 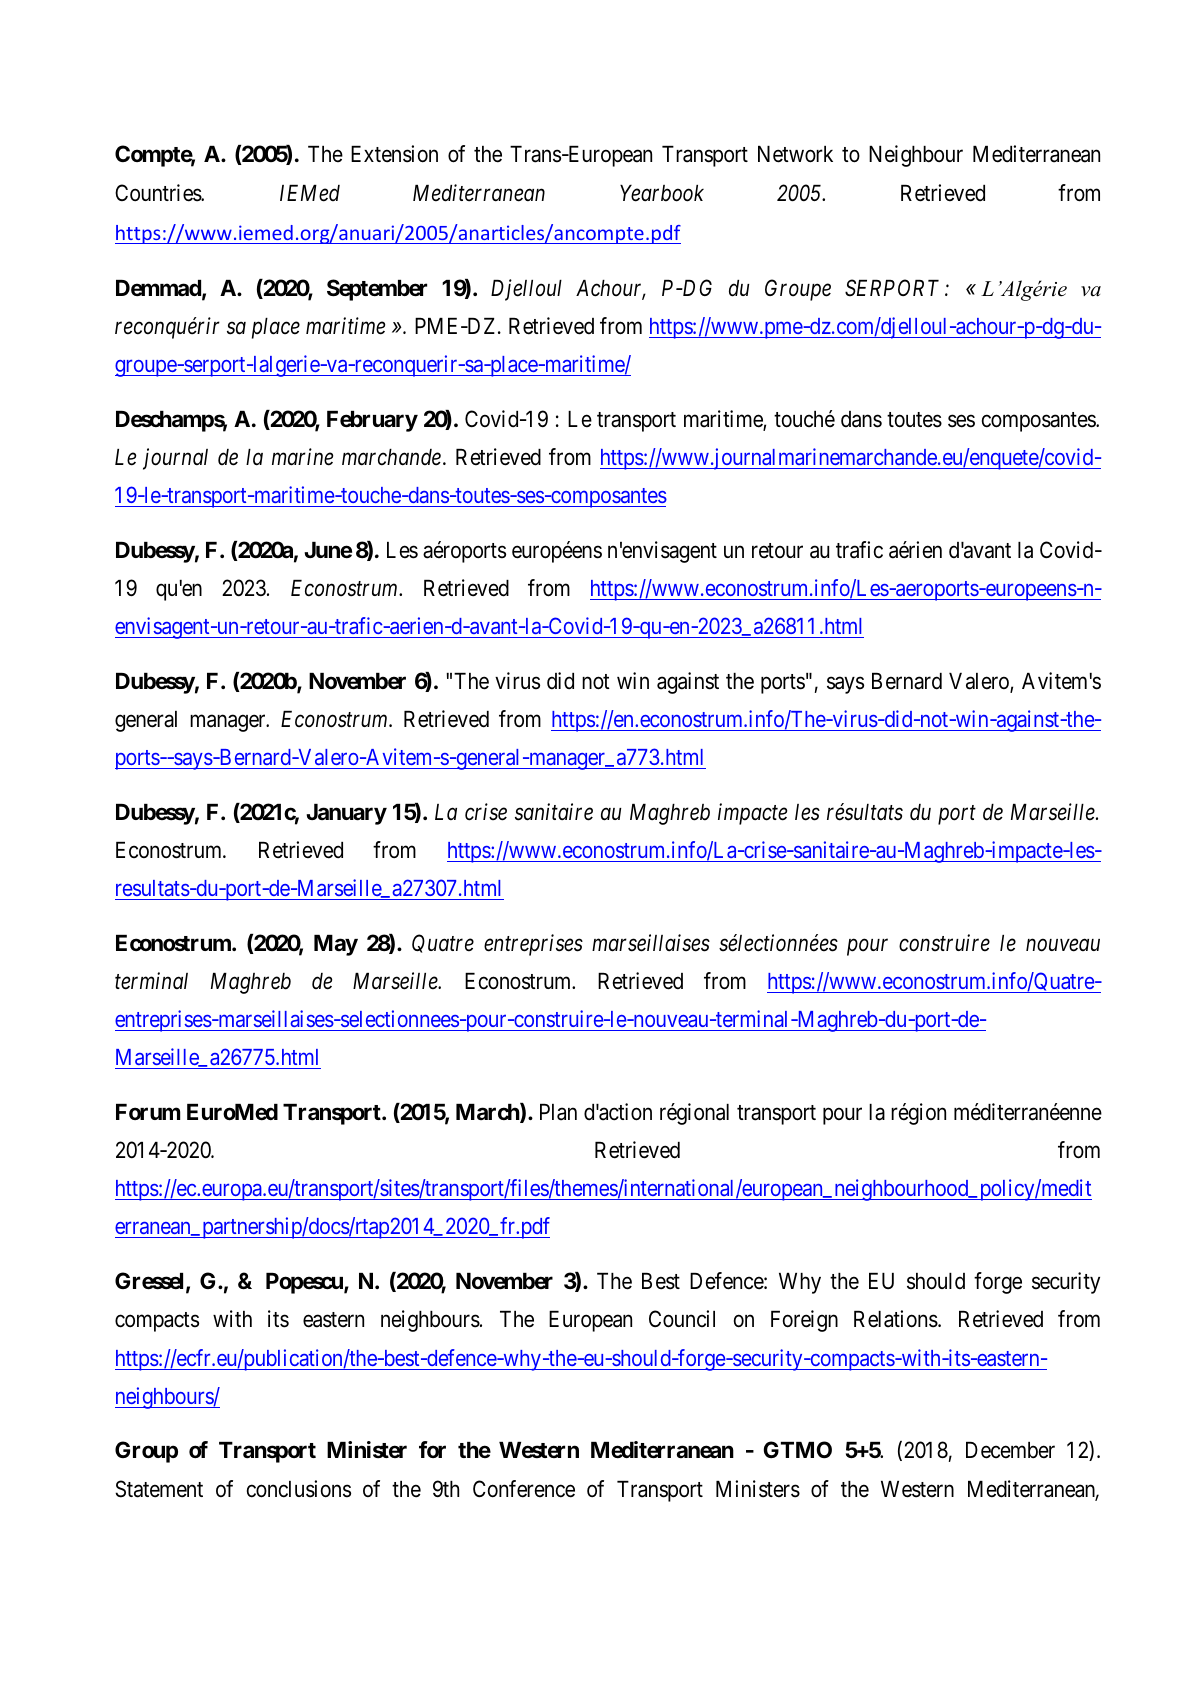 What do you see at coordinates (662, 193) in the screenshot?
I see `Yearbook` at bounding box center [662, 193].
